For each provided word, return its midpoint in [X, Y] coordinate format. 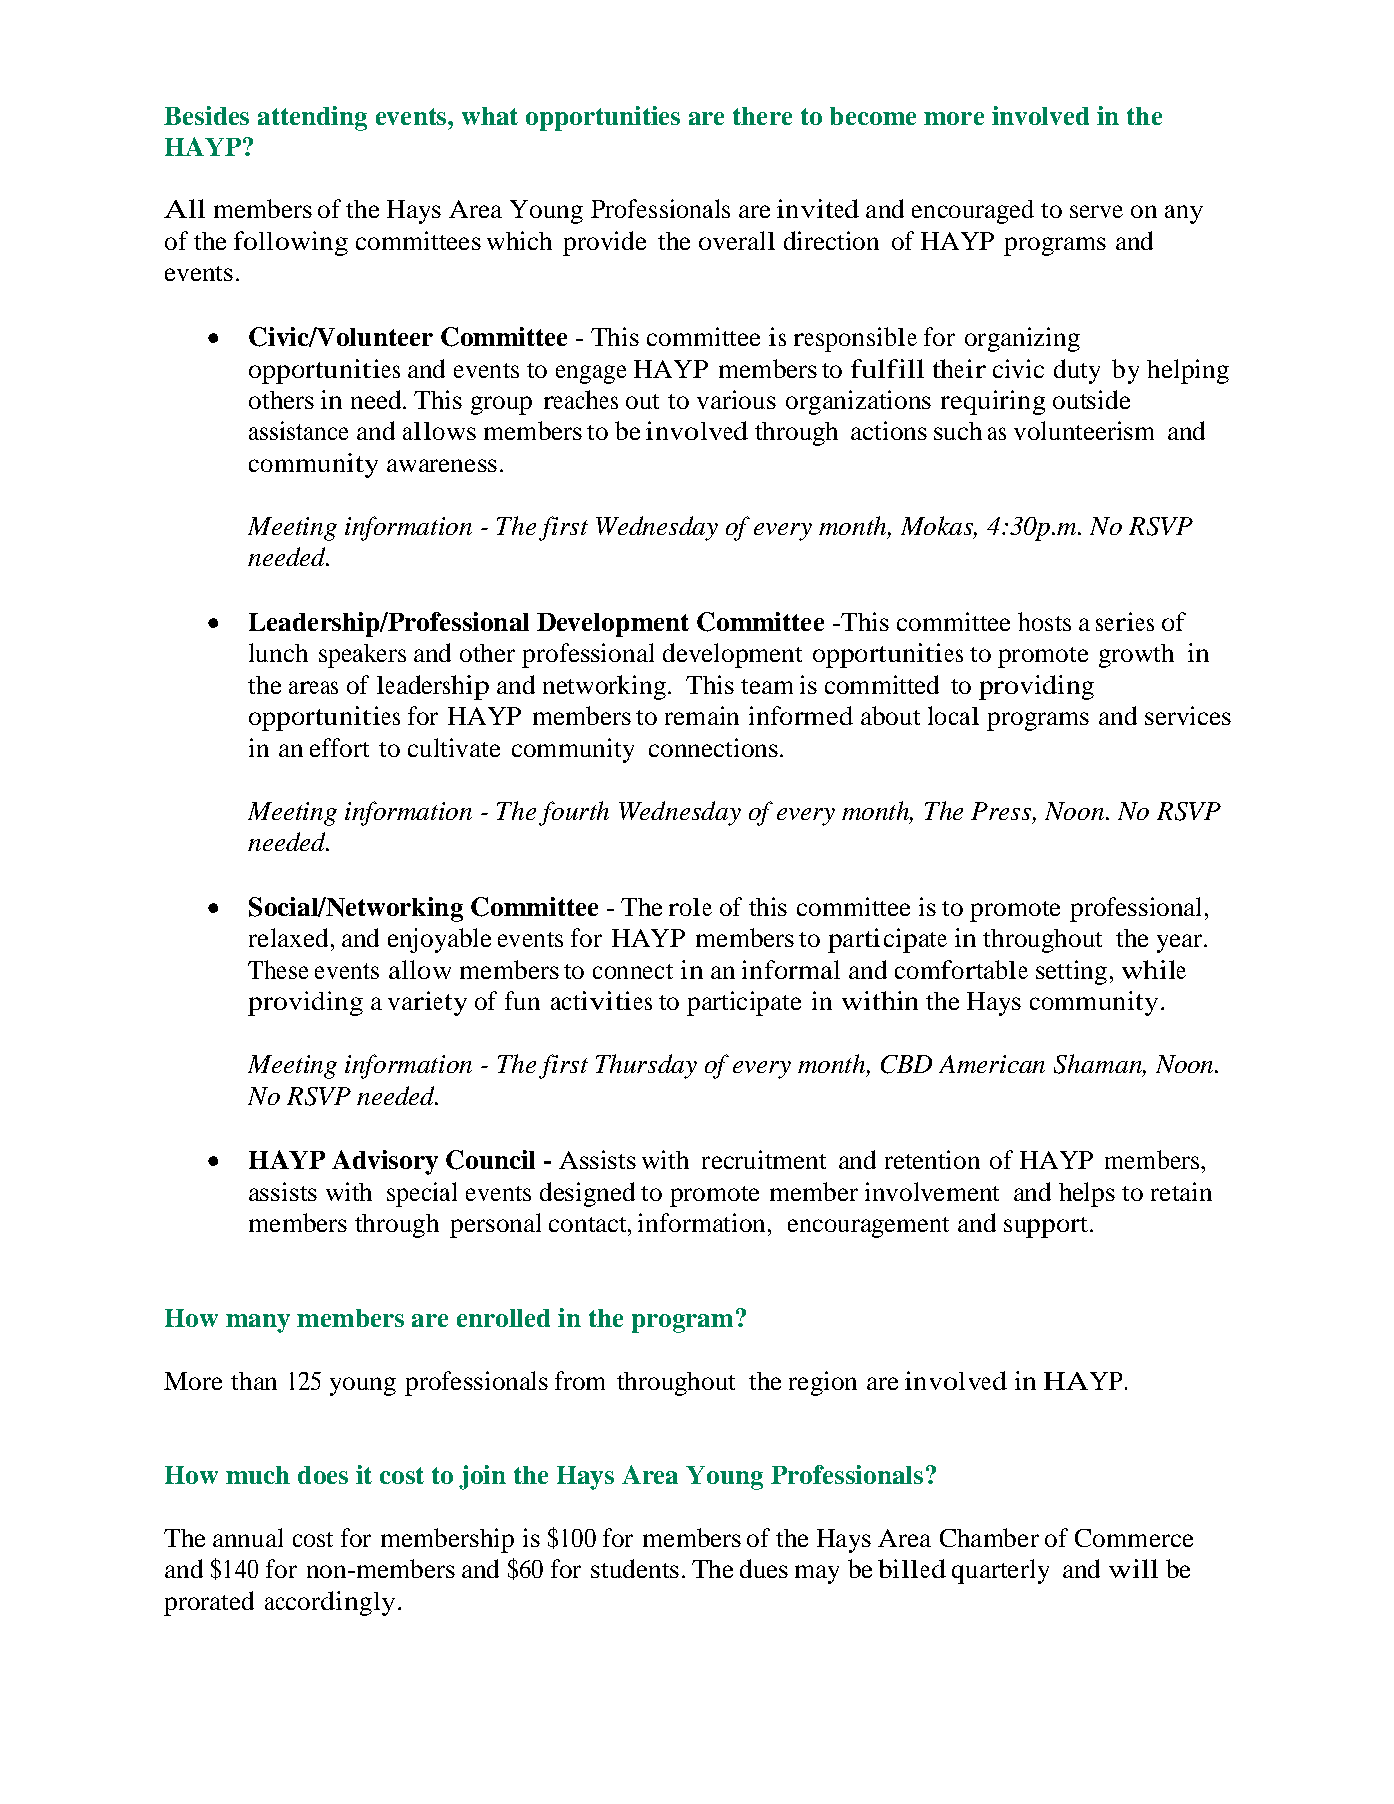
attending [312, 118]
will [1133, 1568]
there [762, 116]
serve [1096, 211]
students [635, 1568]
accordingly [330, 1603]
